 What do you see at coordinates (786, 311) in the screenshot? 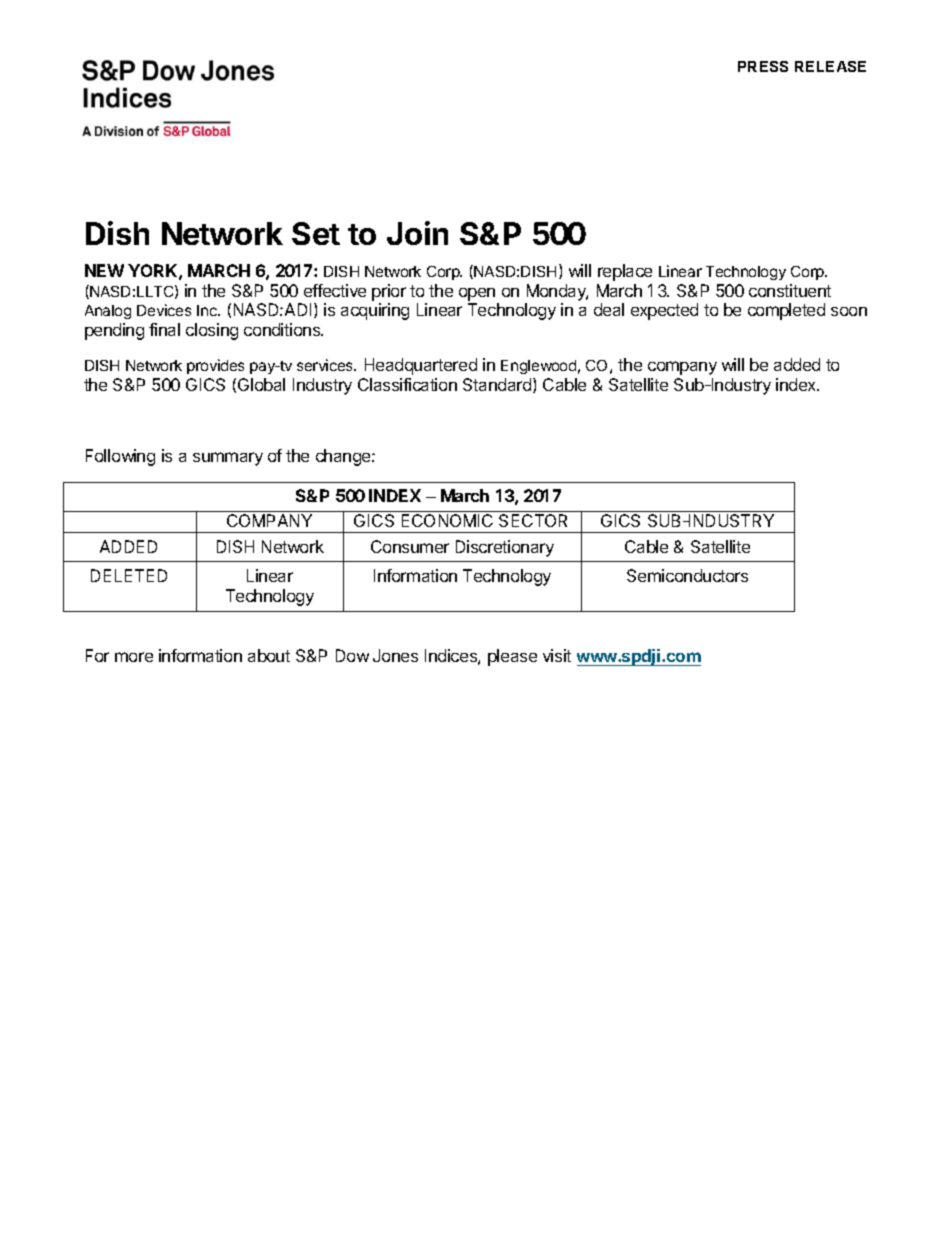
I see `completed` at bounding box center [786, 311].
